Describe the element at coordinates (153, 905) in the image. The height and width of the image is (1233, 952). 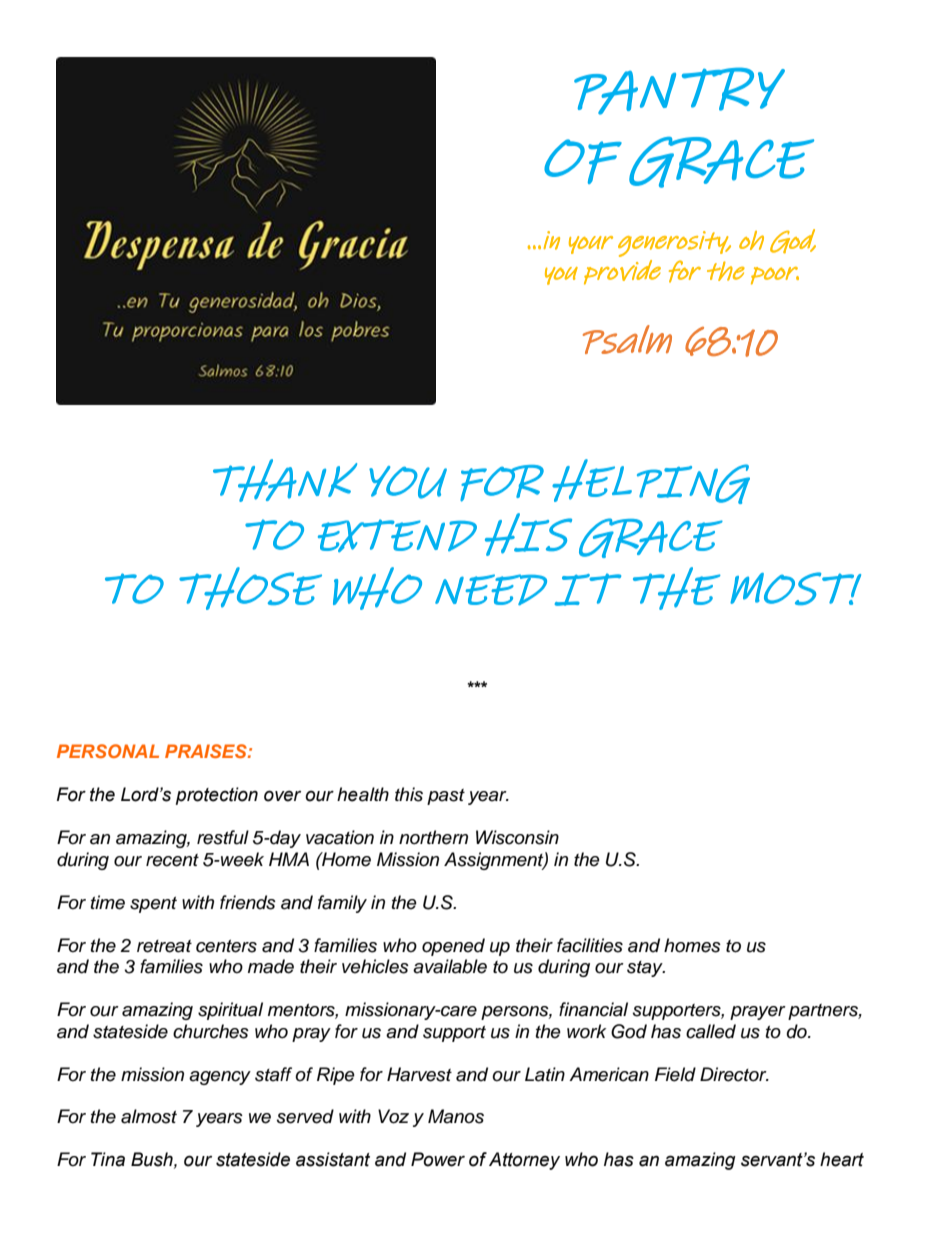
I see `spent` at that location.
